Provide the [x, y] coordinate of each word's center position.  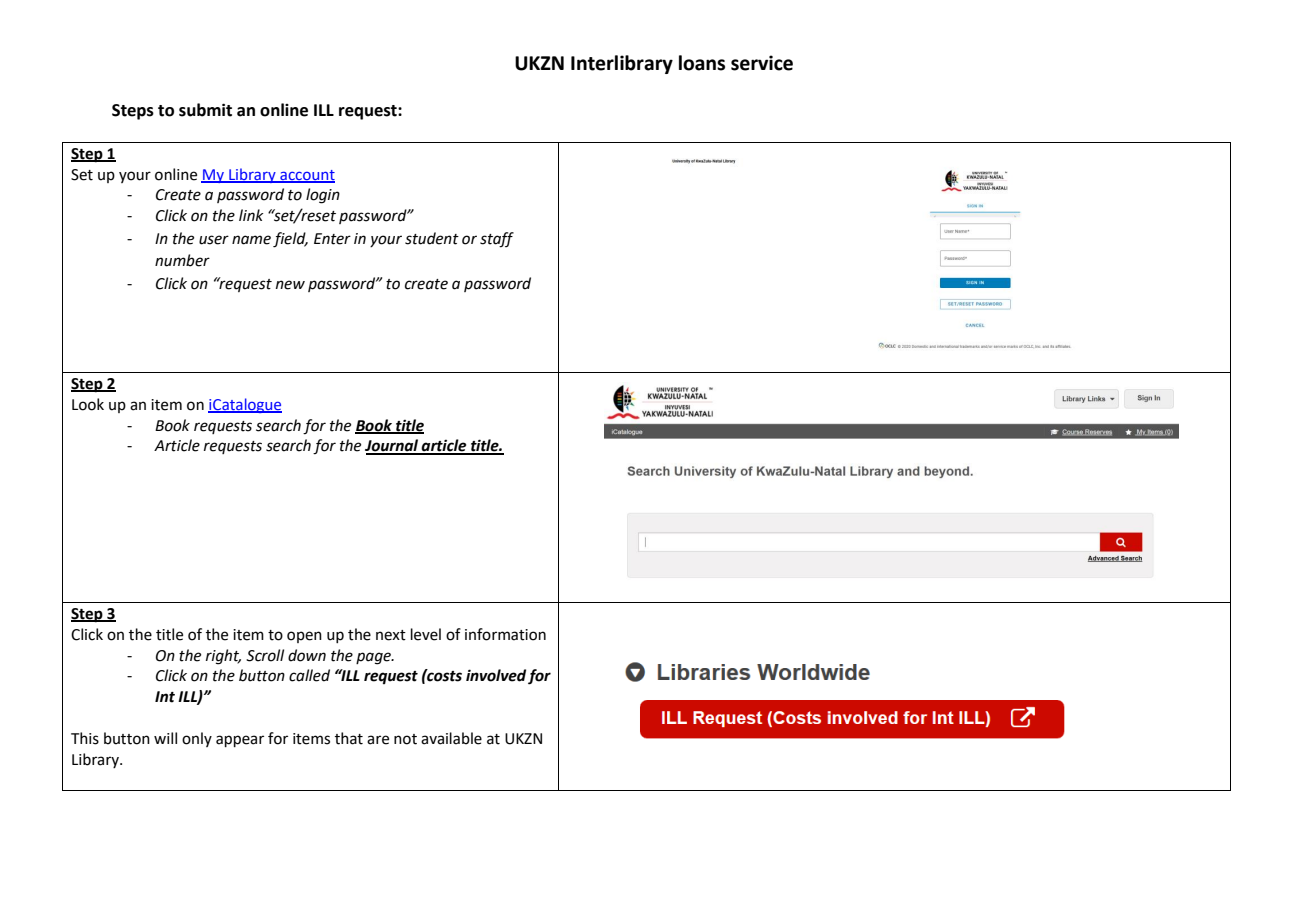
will [165, 738]
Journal [393, 446]
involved [496, 675]
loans [702, 63]
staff [497, 240]
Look [88, 404]
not [405, 739]
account [306, 176]
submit [205, 110]
